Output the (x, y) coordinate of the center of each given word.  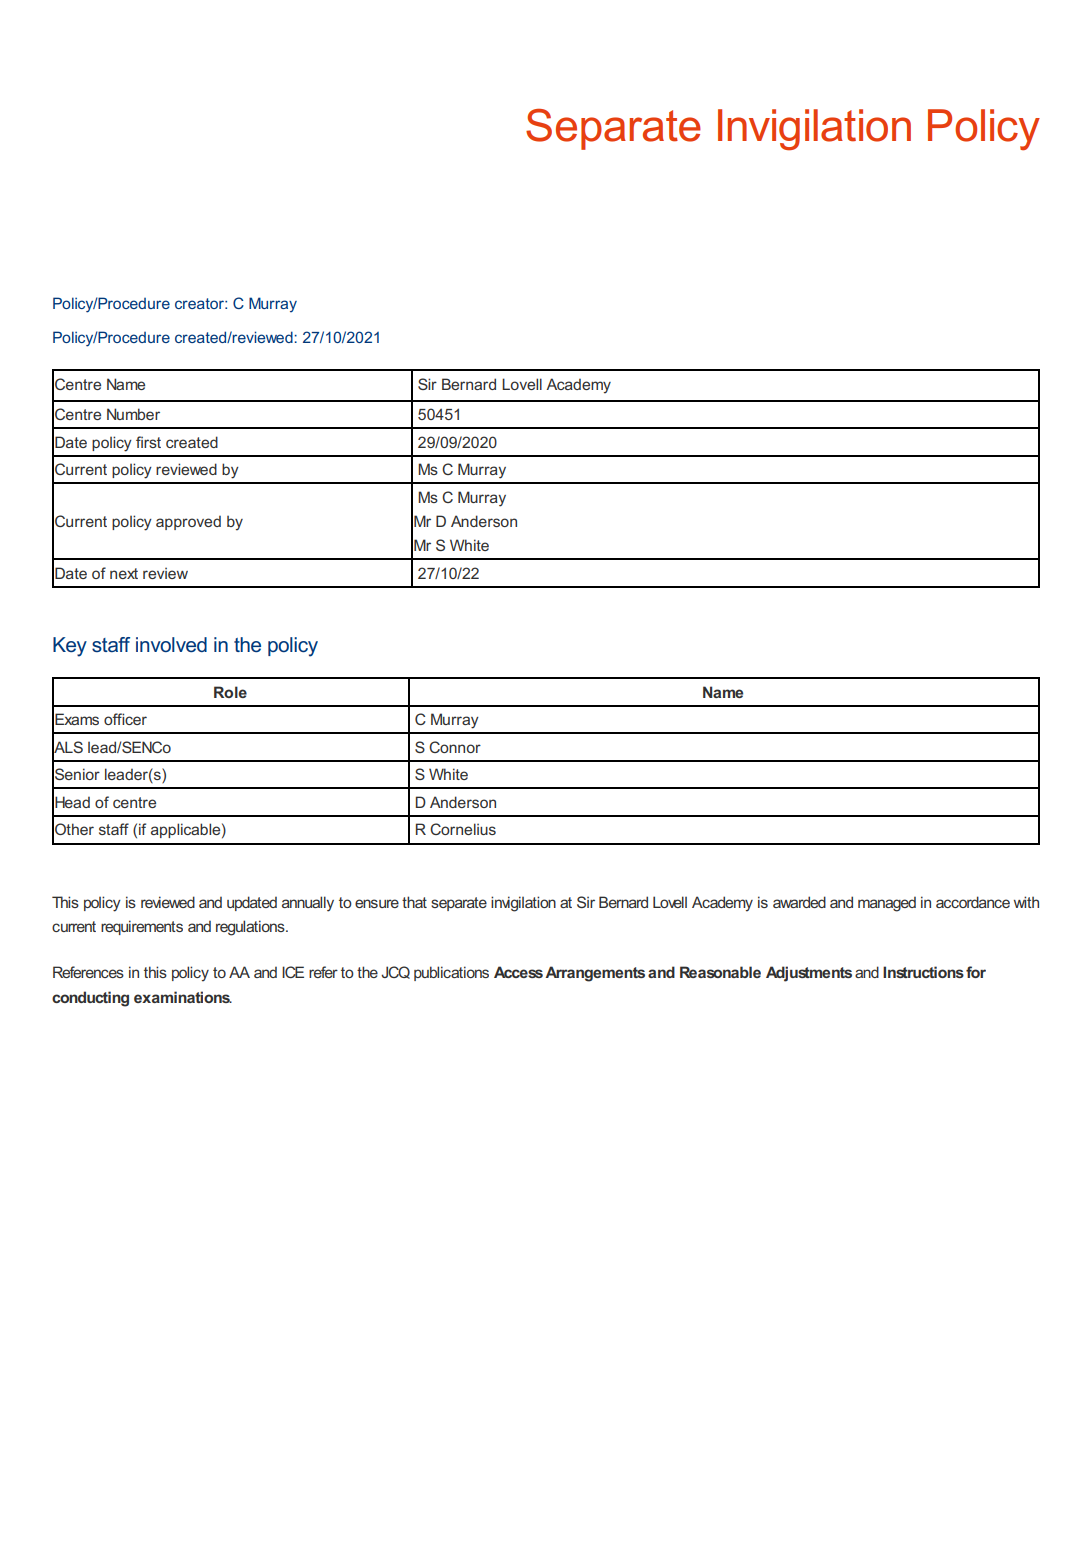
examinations (183, 997)
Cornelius (463, 829)
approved (188, 523)
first (148, 442)
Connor (455, 747)
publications (451, 973)
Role (230, 692)
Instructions (923, 972)
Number (133, 414)
